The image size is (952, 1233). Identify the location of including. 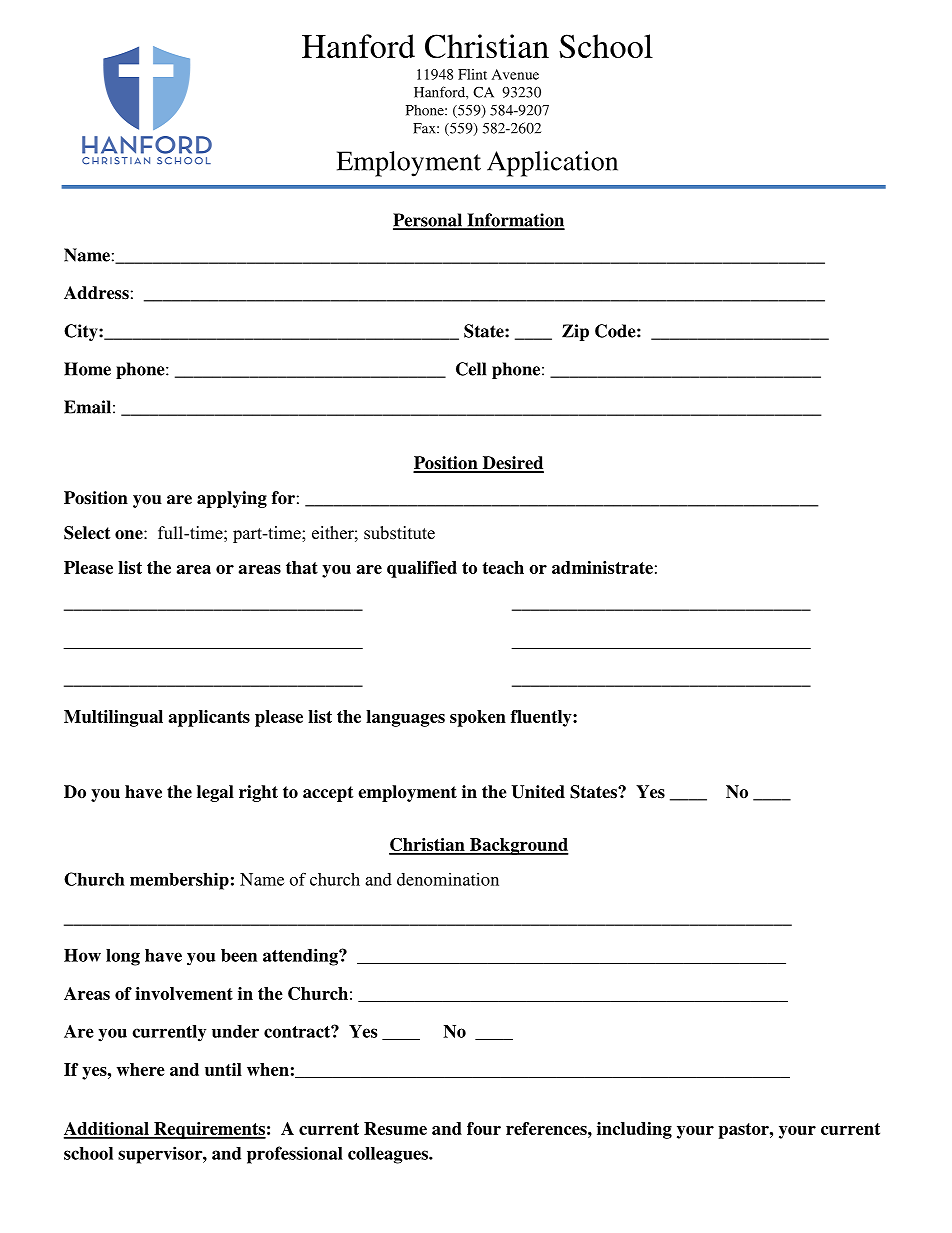
(634, 1130).
